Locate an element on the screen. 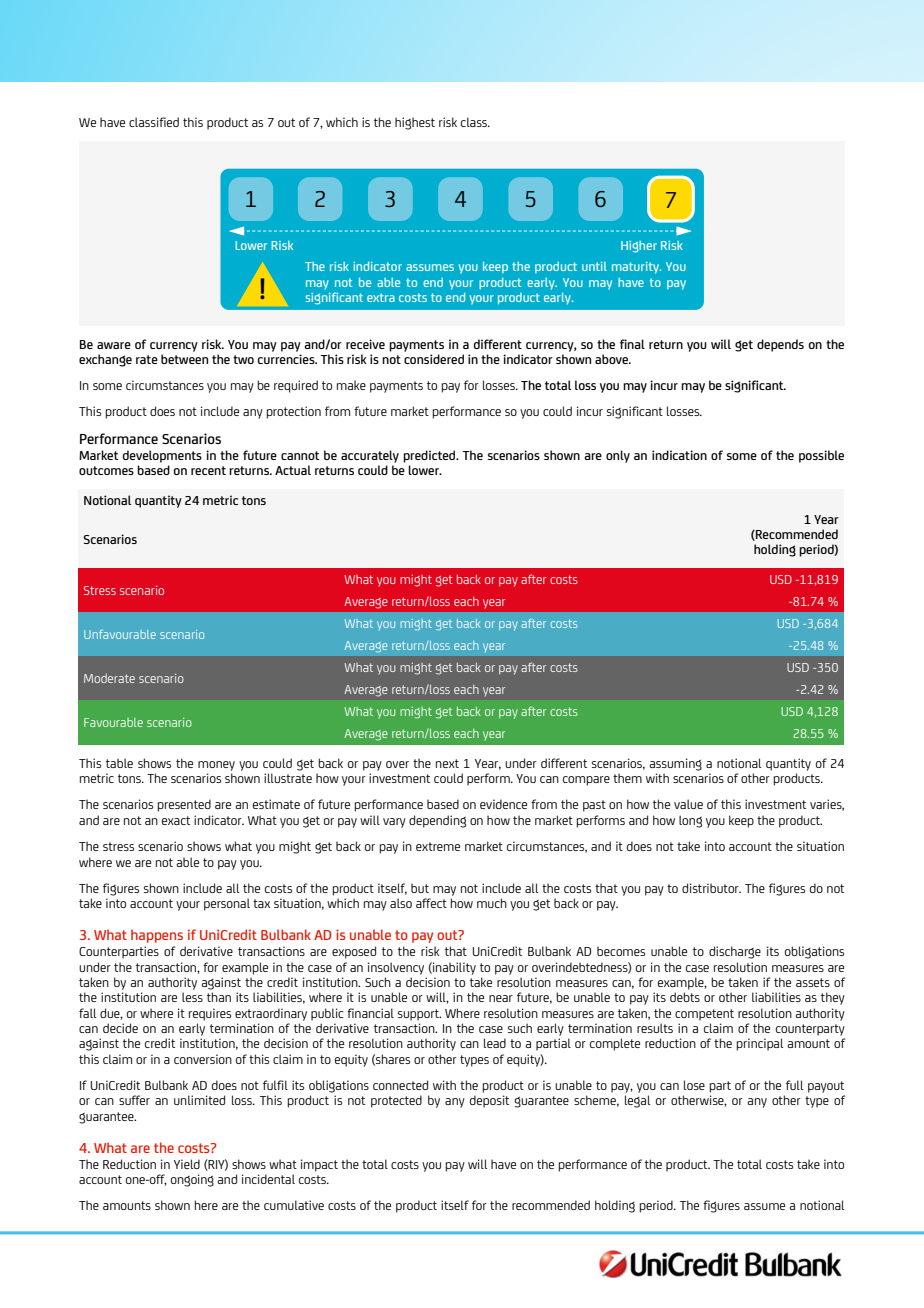 This screenshot has height=1308, width=924. money is located at coordinates (216, 766).
